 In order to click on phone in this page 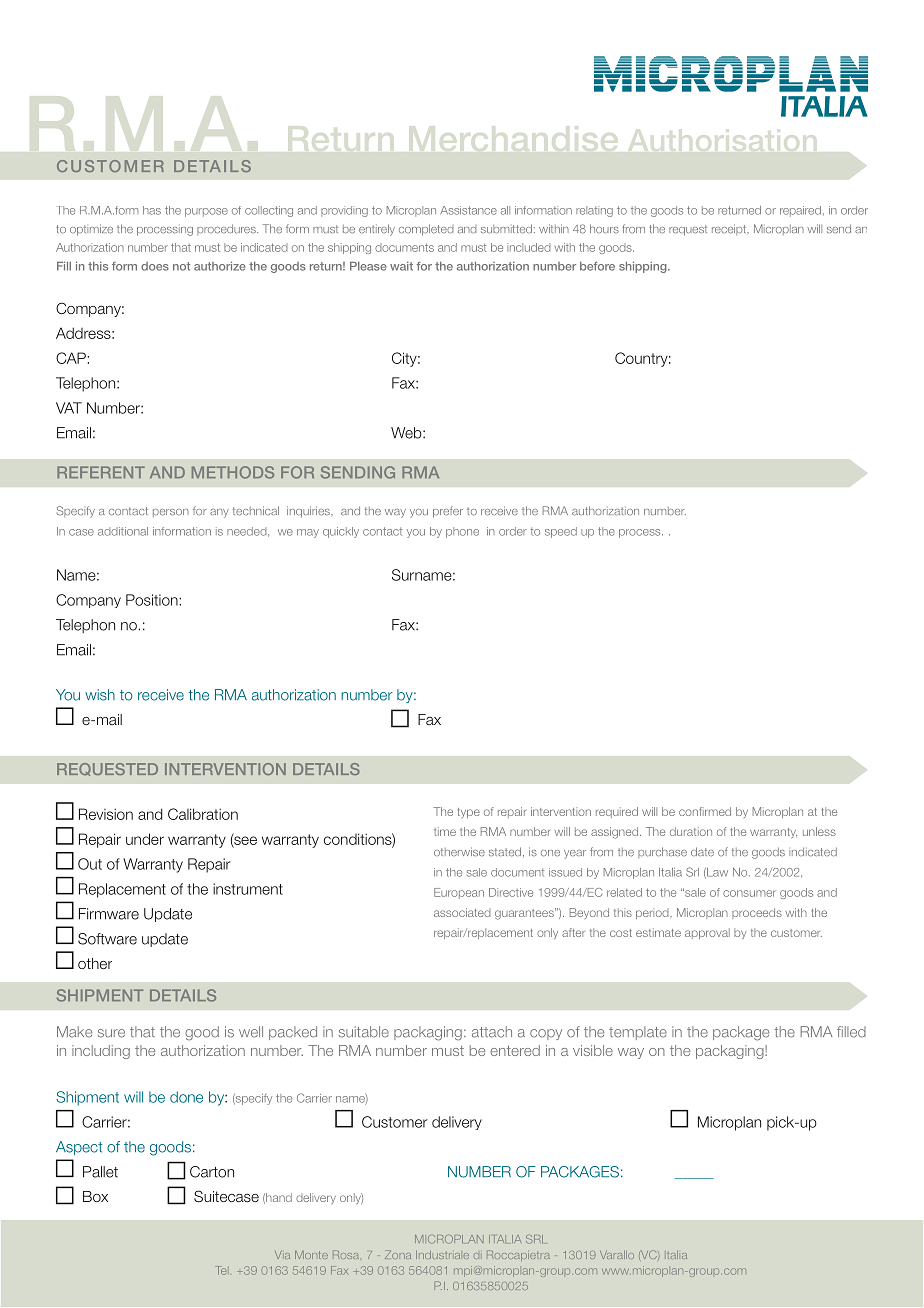, I will do `click(462, 532)`.
